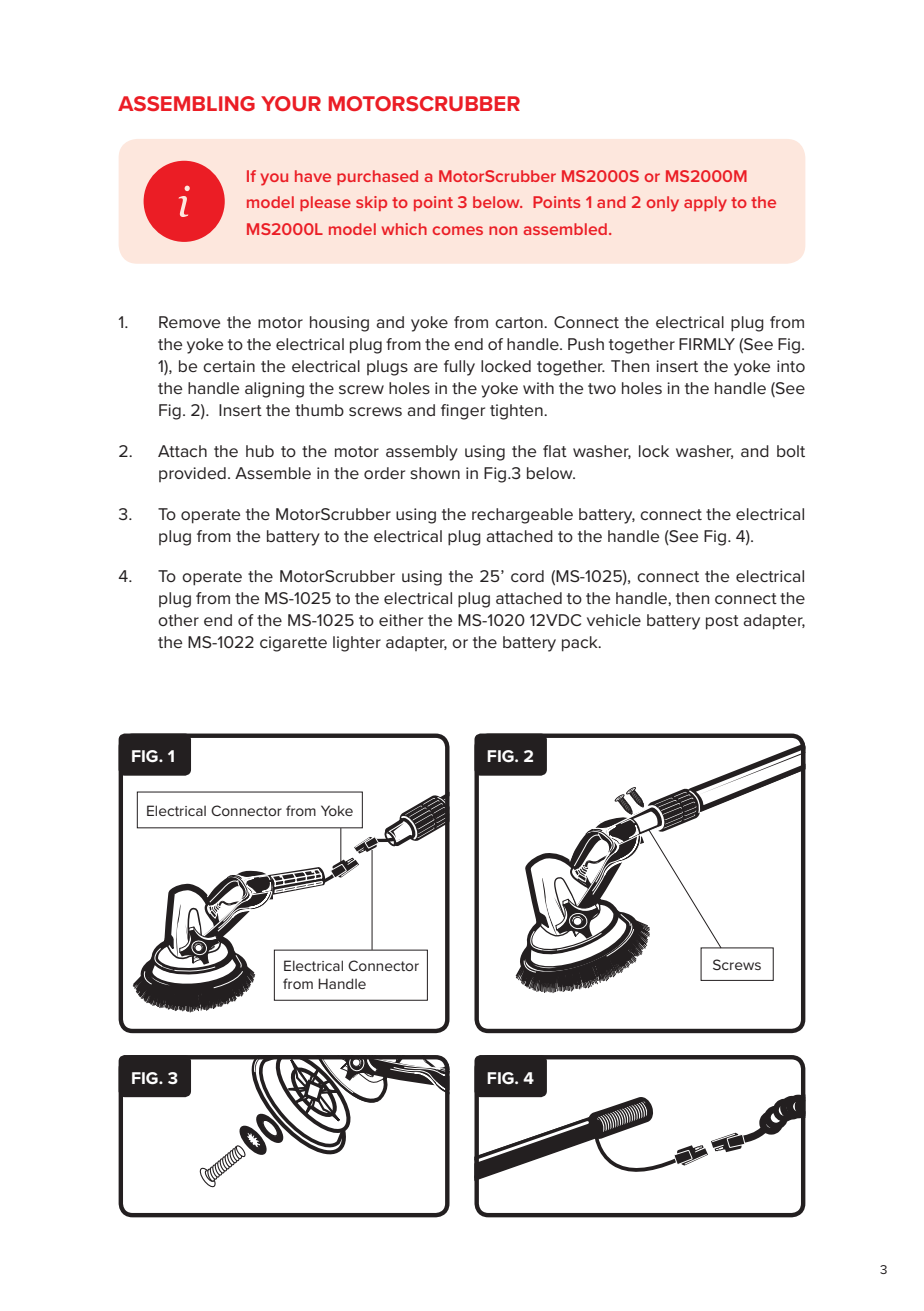 This screenshot has width=924, height=1311. What do you see at coordinates (325, 203) in the screenshot?
I see `please` at bounding box center [325, 203].
